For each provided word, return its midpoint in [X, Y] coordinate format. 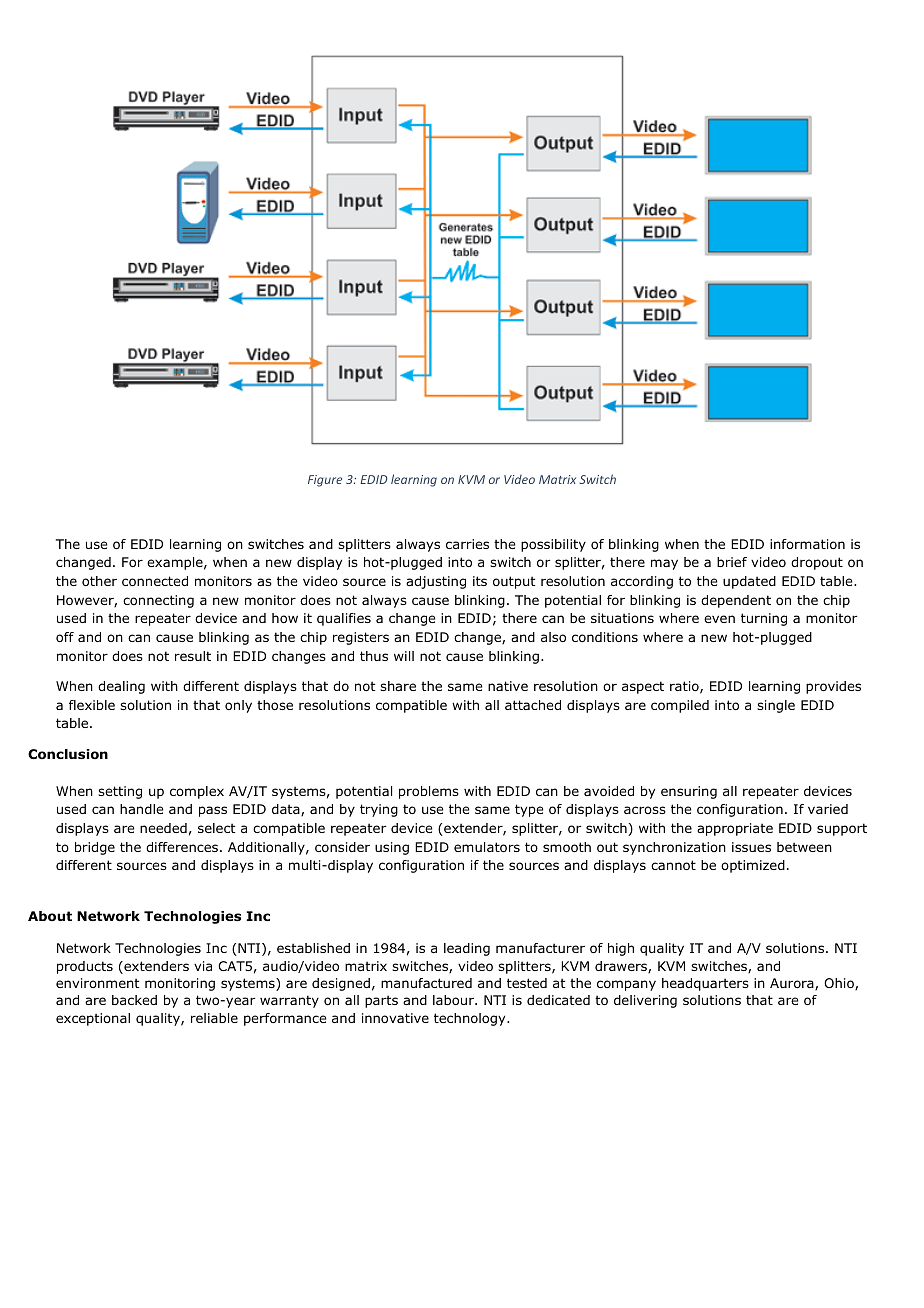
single [776, 706]
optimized [753, 866]
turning [764, 619]
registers [361, 638]
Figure [325, 481]
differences [182, 847]
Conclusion [68, 754]
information [807, 544]
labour [455, 1000]
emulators [487, 847]
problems [429, 792]
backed [134, 1000]
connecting [158, 601]
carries [467, 544]
